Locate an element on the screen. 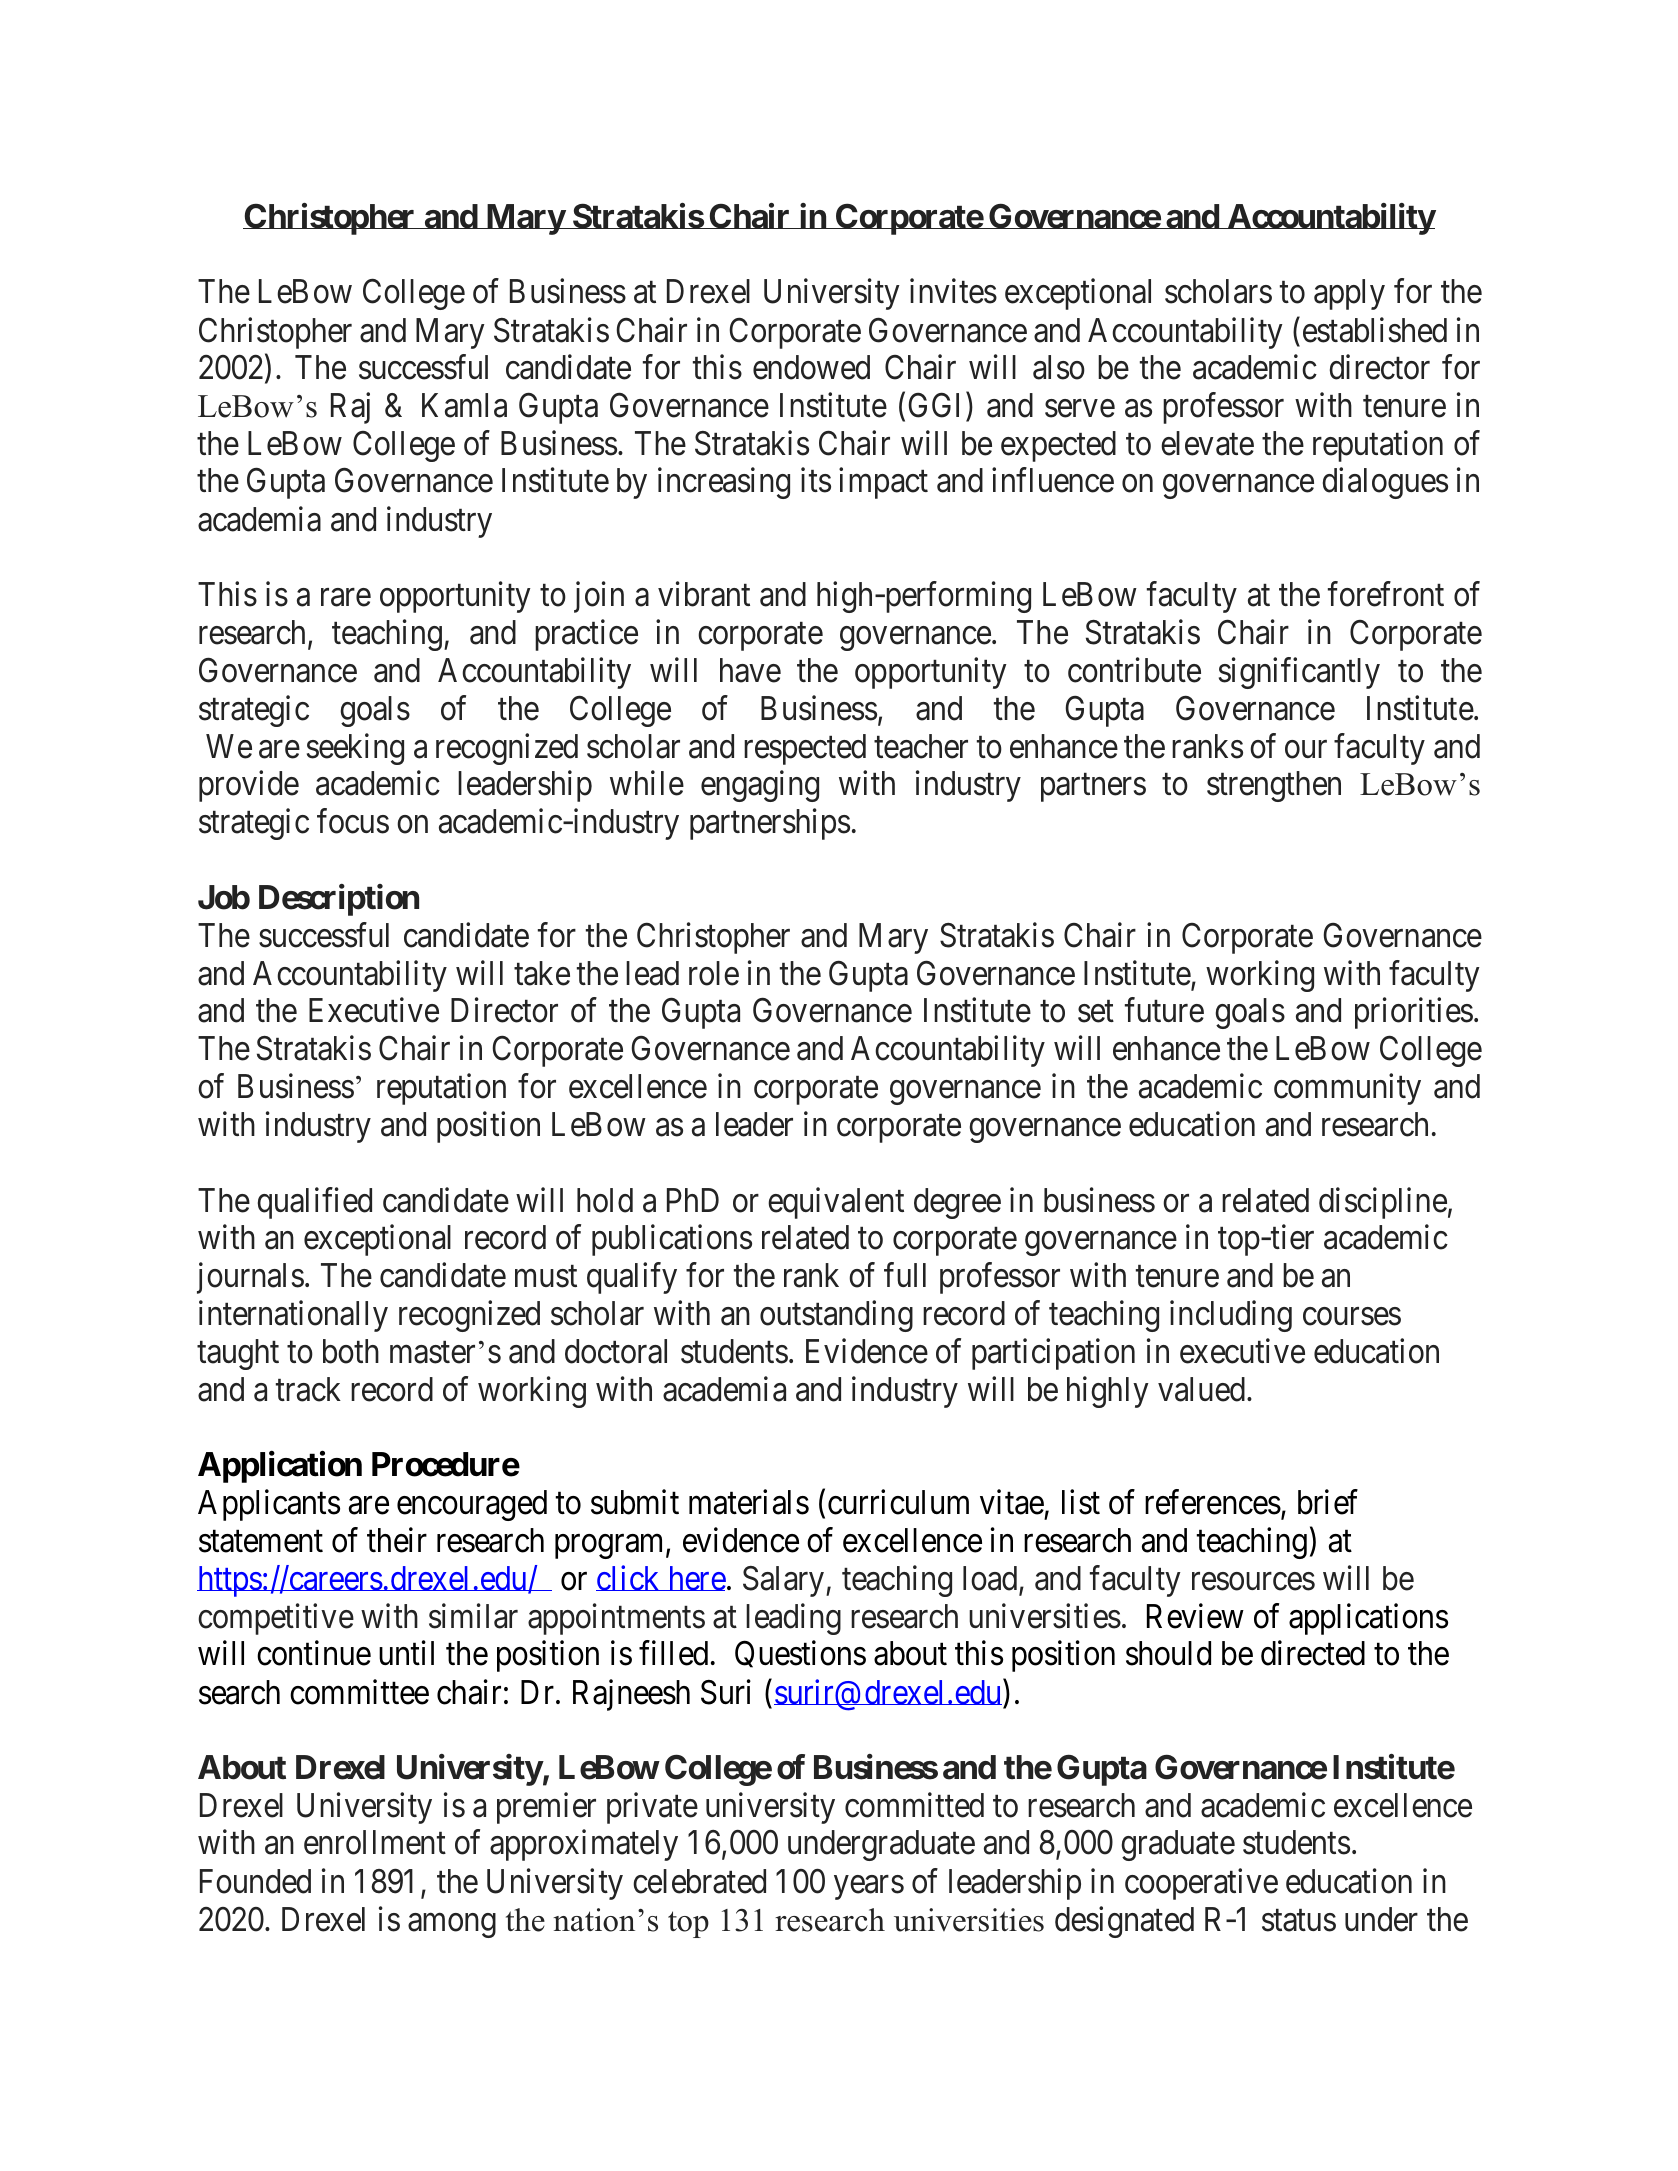  rare is located at coordinates (346, 598).
